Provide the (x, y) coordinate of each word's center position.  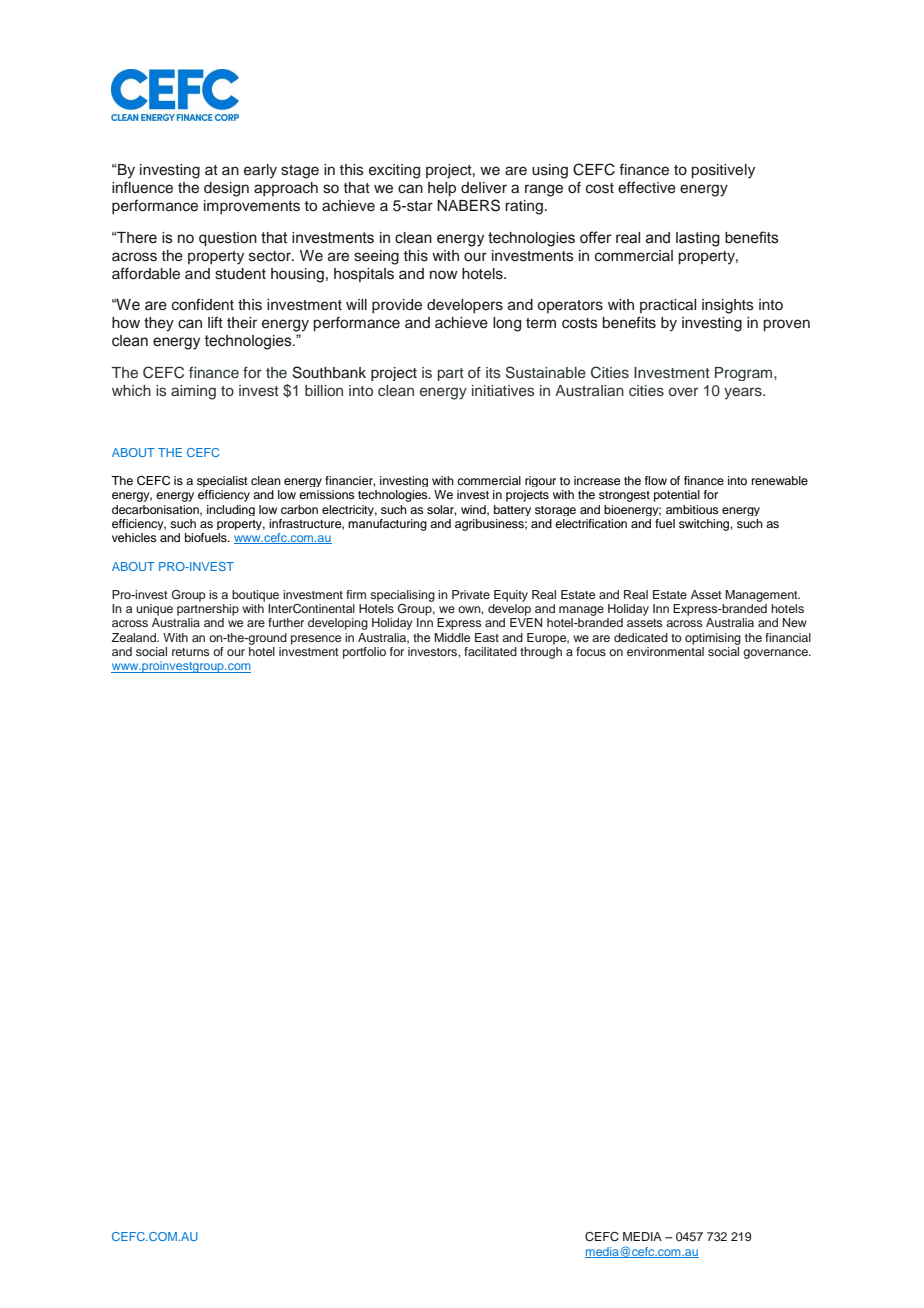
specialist (222, 481)
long (507, 324)
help (442, 189)
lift (215, 322)
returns (190, 652)
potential (677, 496)
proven (786, 325)
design (226, 189)
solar (441, 510)
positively (723, 171)
